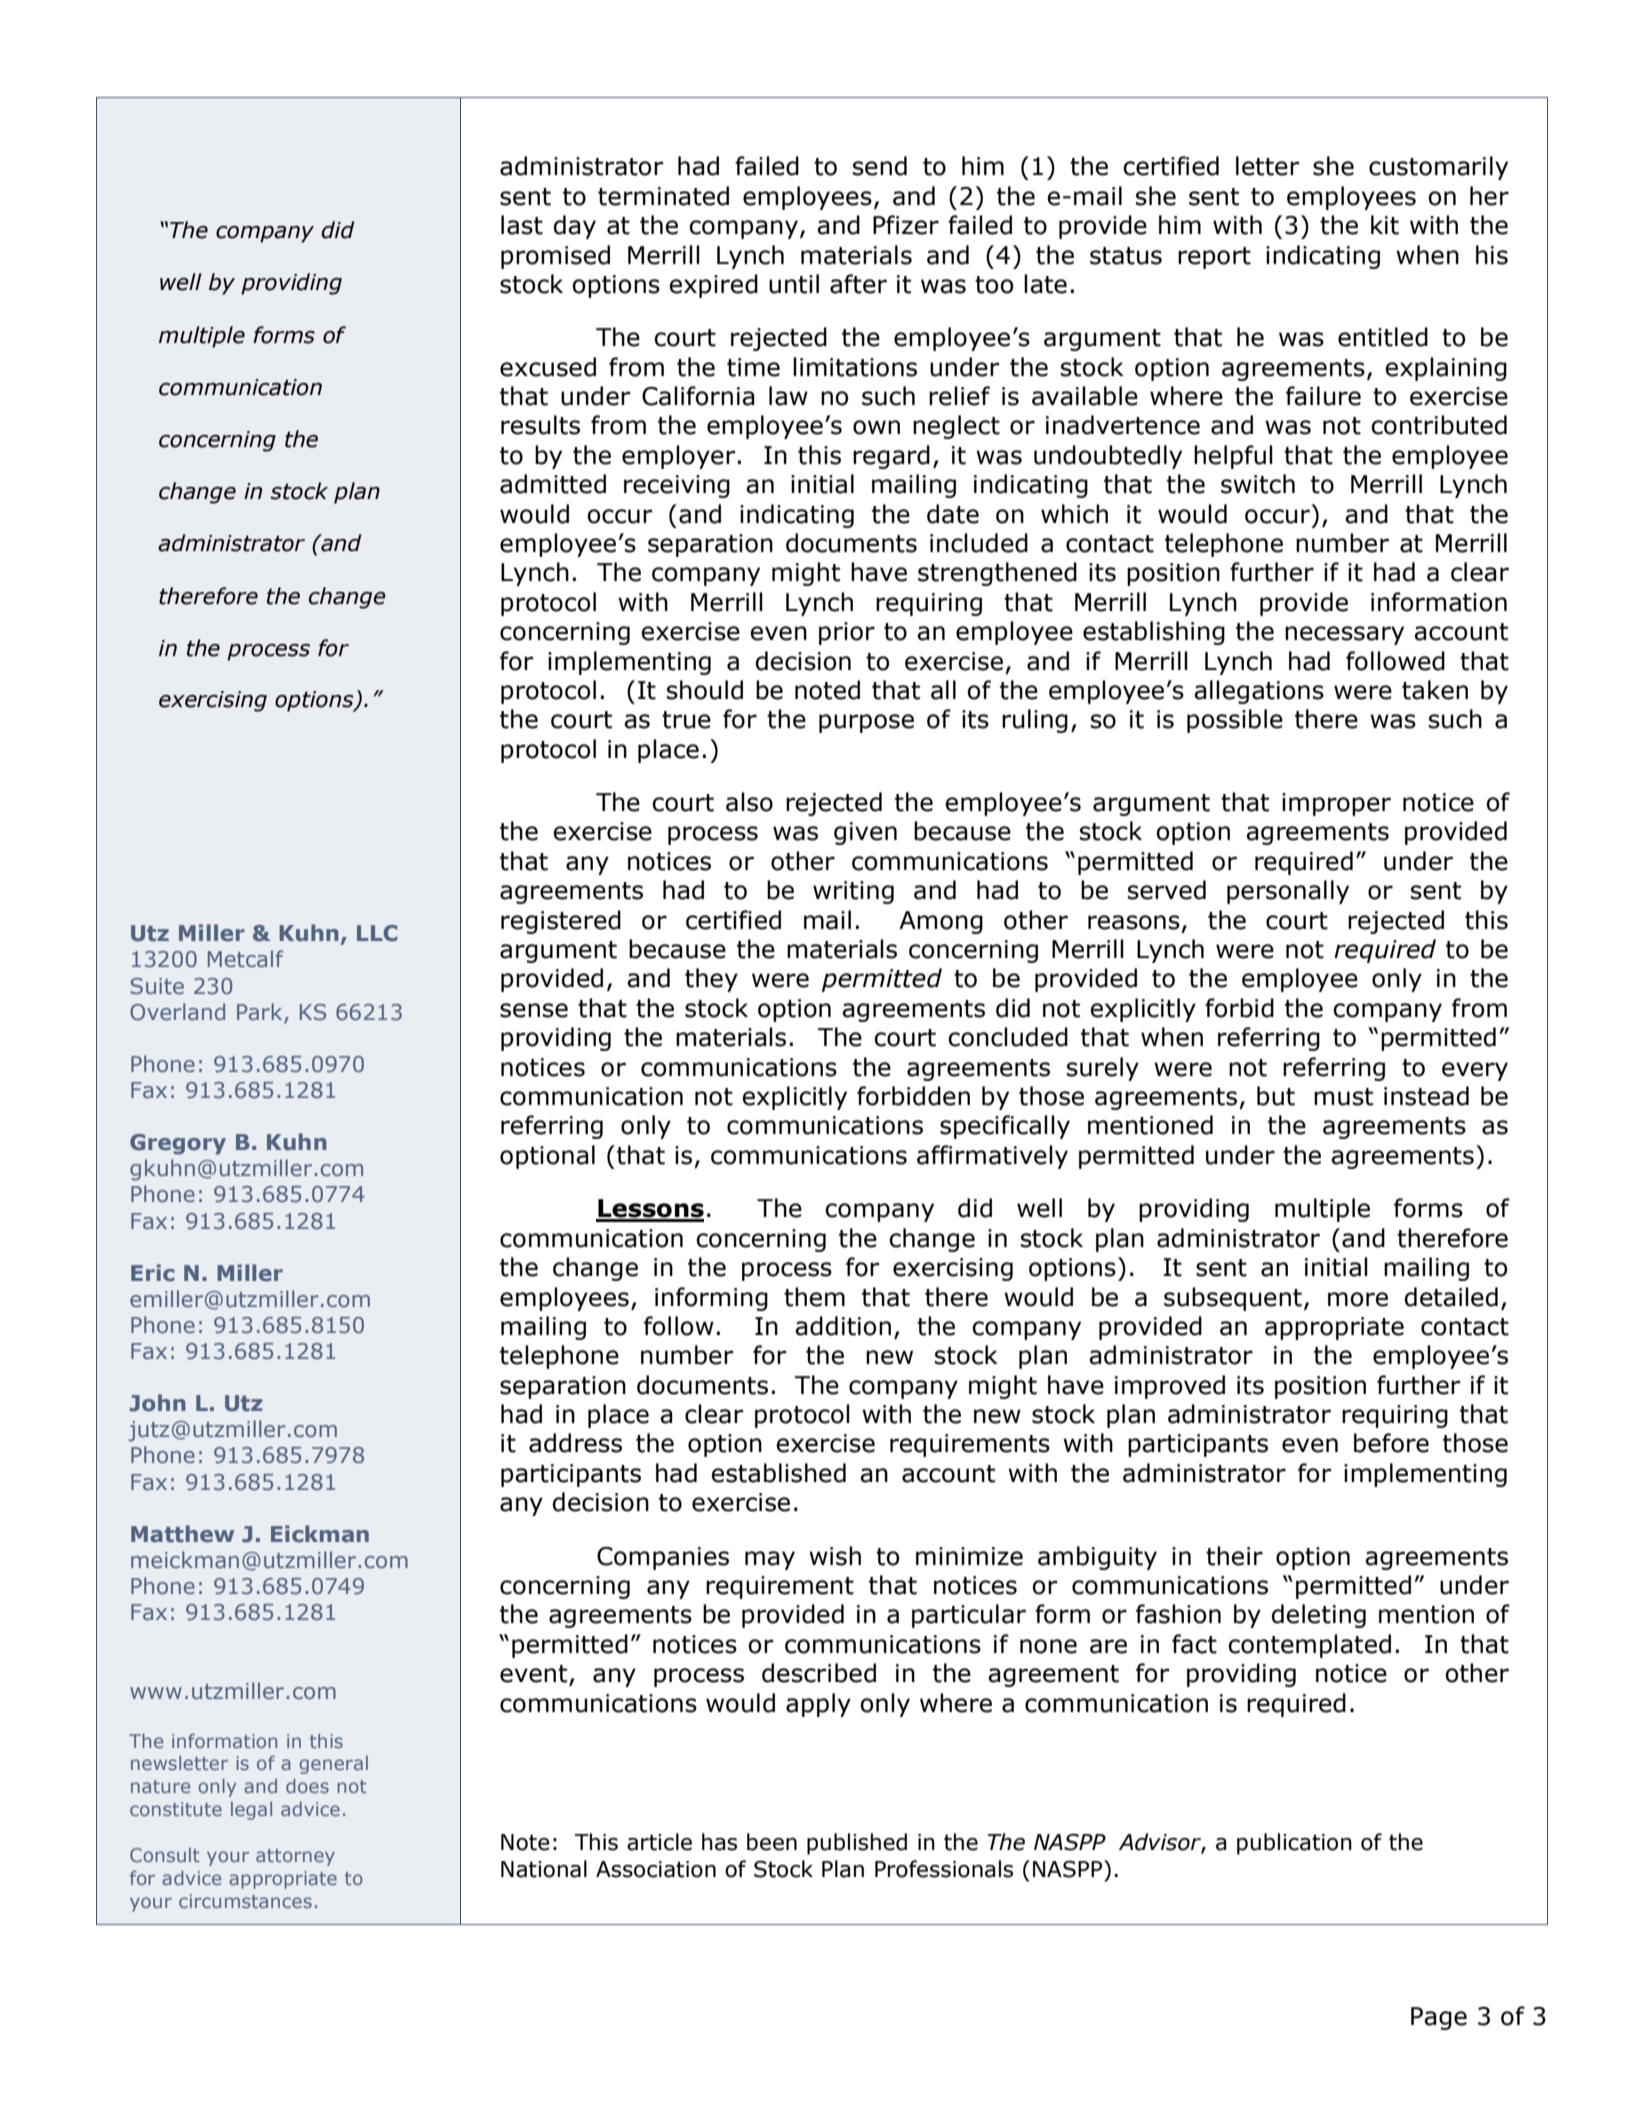 The image size is (1644, 2127). What do you see at coordinates (794, 284) in the screenshot?
I see `until` at bounding box center [794, 284].
